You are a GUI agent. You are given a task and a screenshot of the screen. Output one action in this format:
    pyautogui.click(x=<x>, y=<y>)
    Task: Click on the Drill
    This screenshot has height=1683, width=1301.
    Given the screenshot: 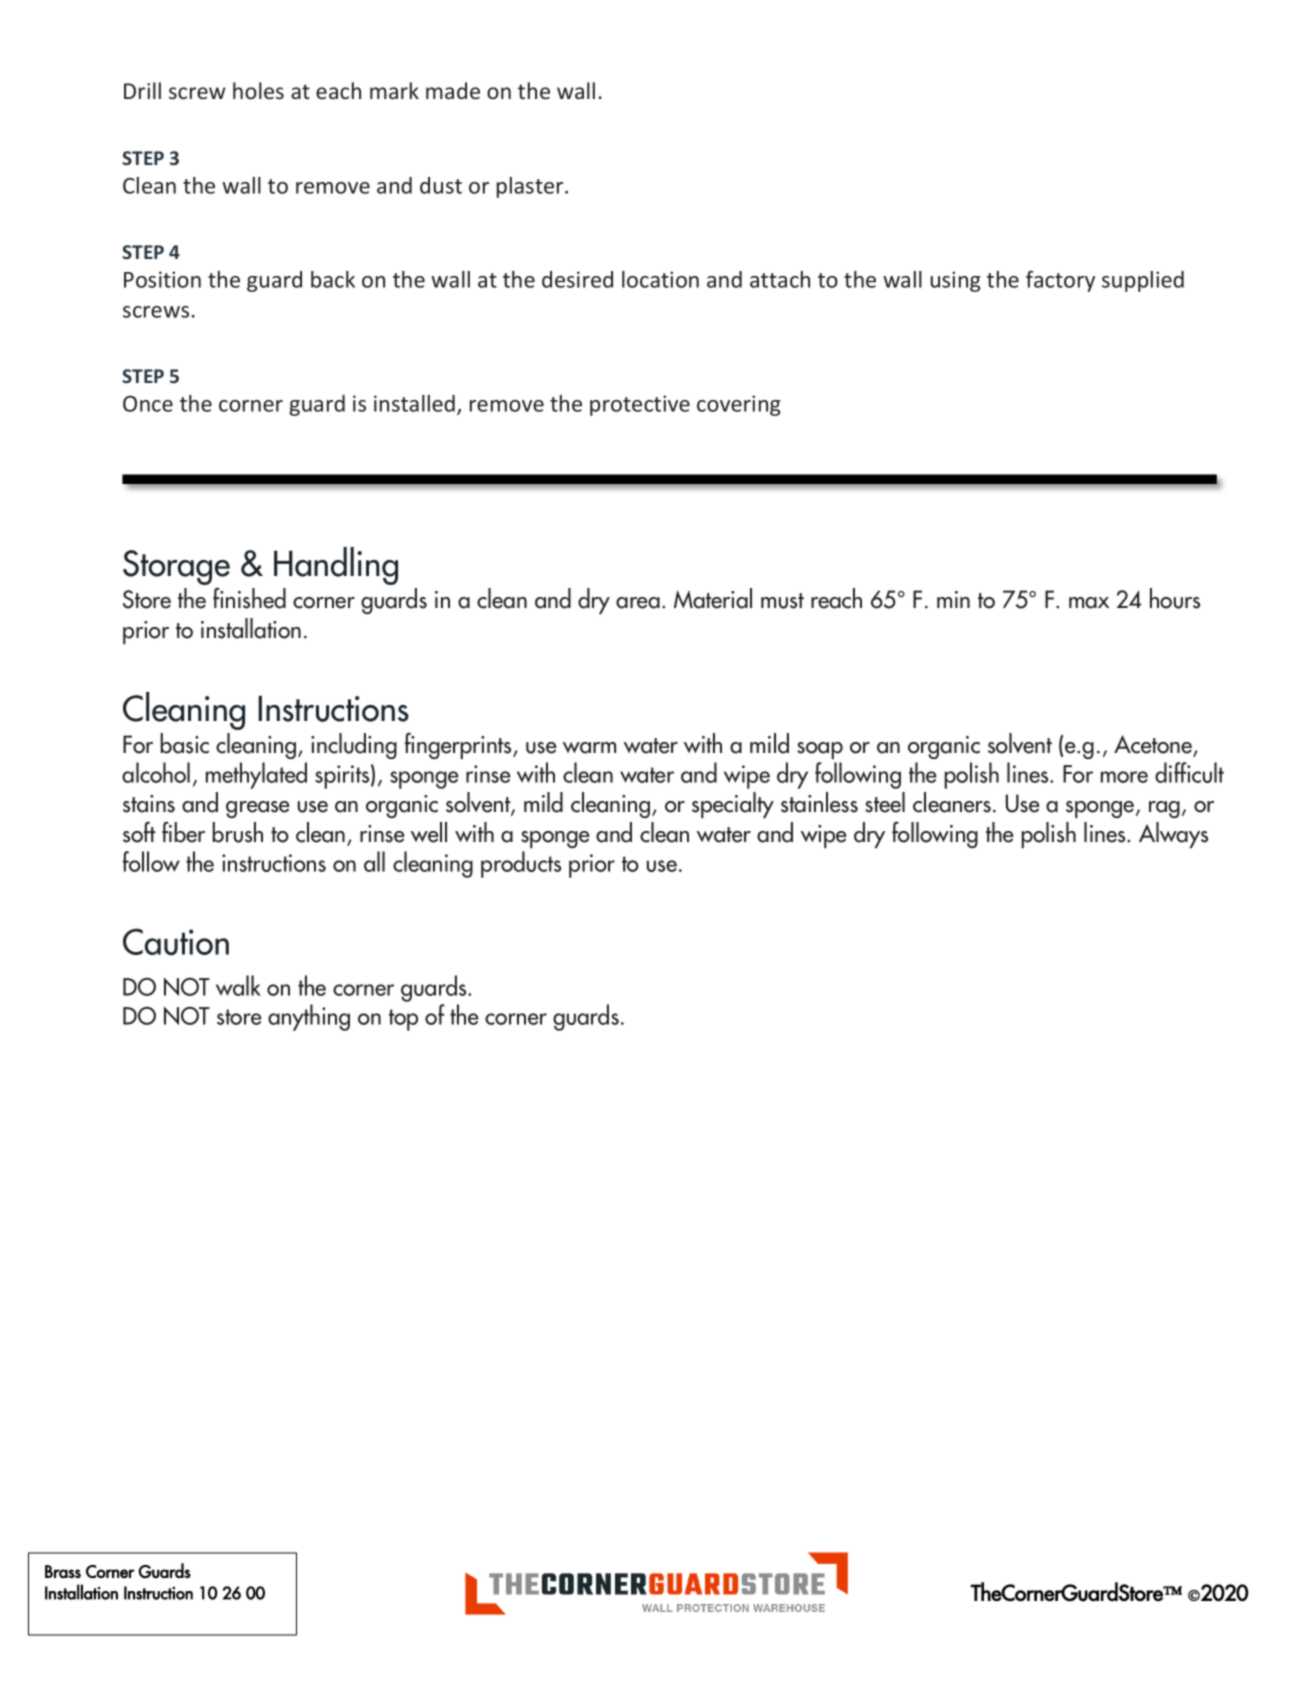 What is the action you would take?
    pyautogui.click(x=142, y=90)
